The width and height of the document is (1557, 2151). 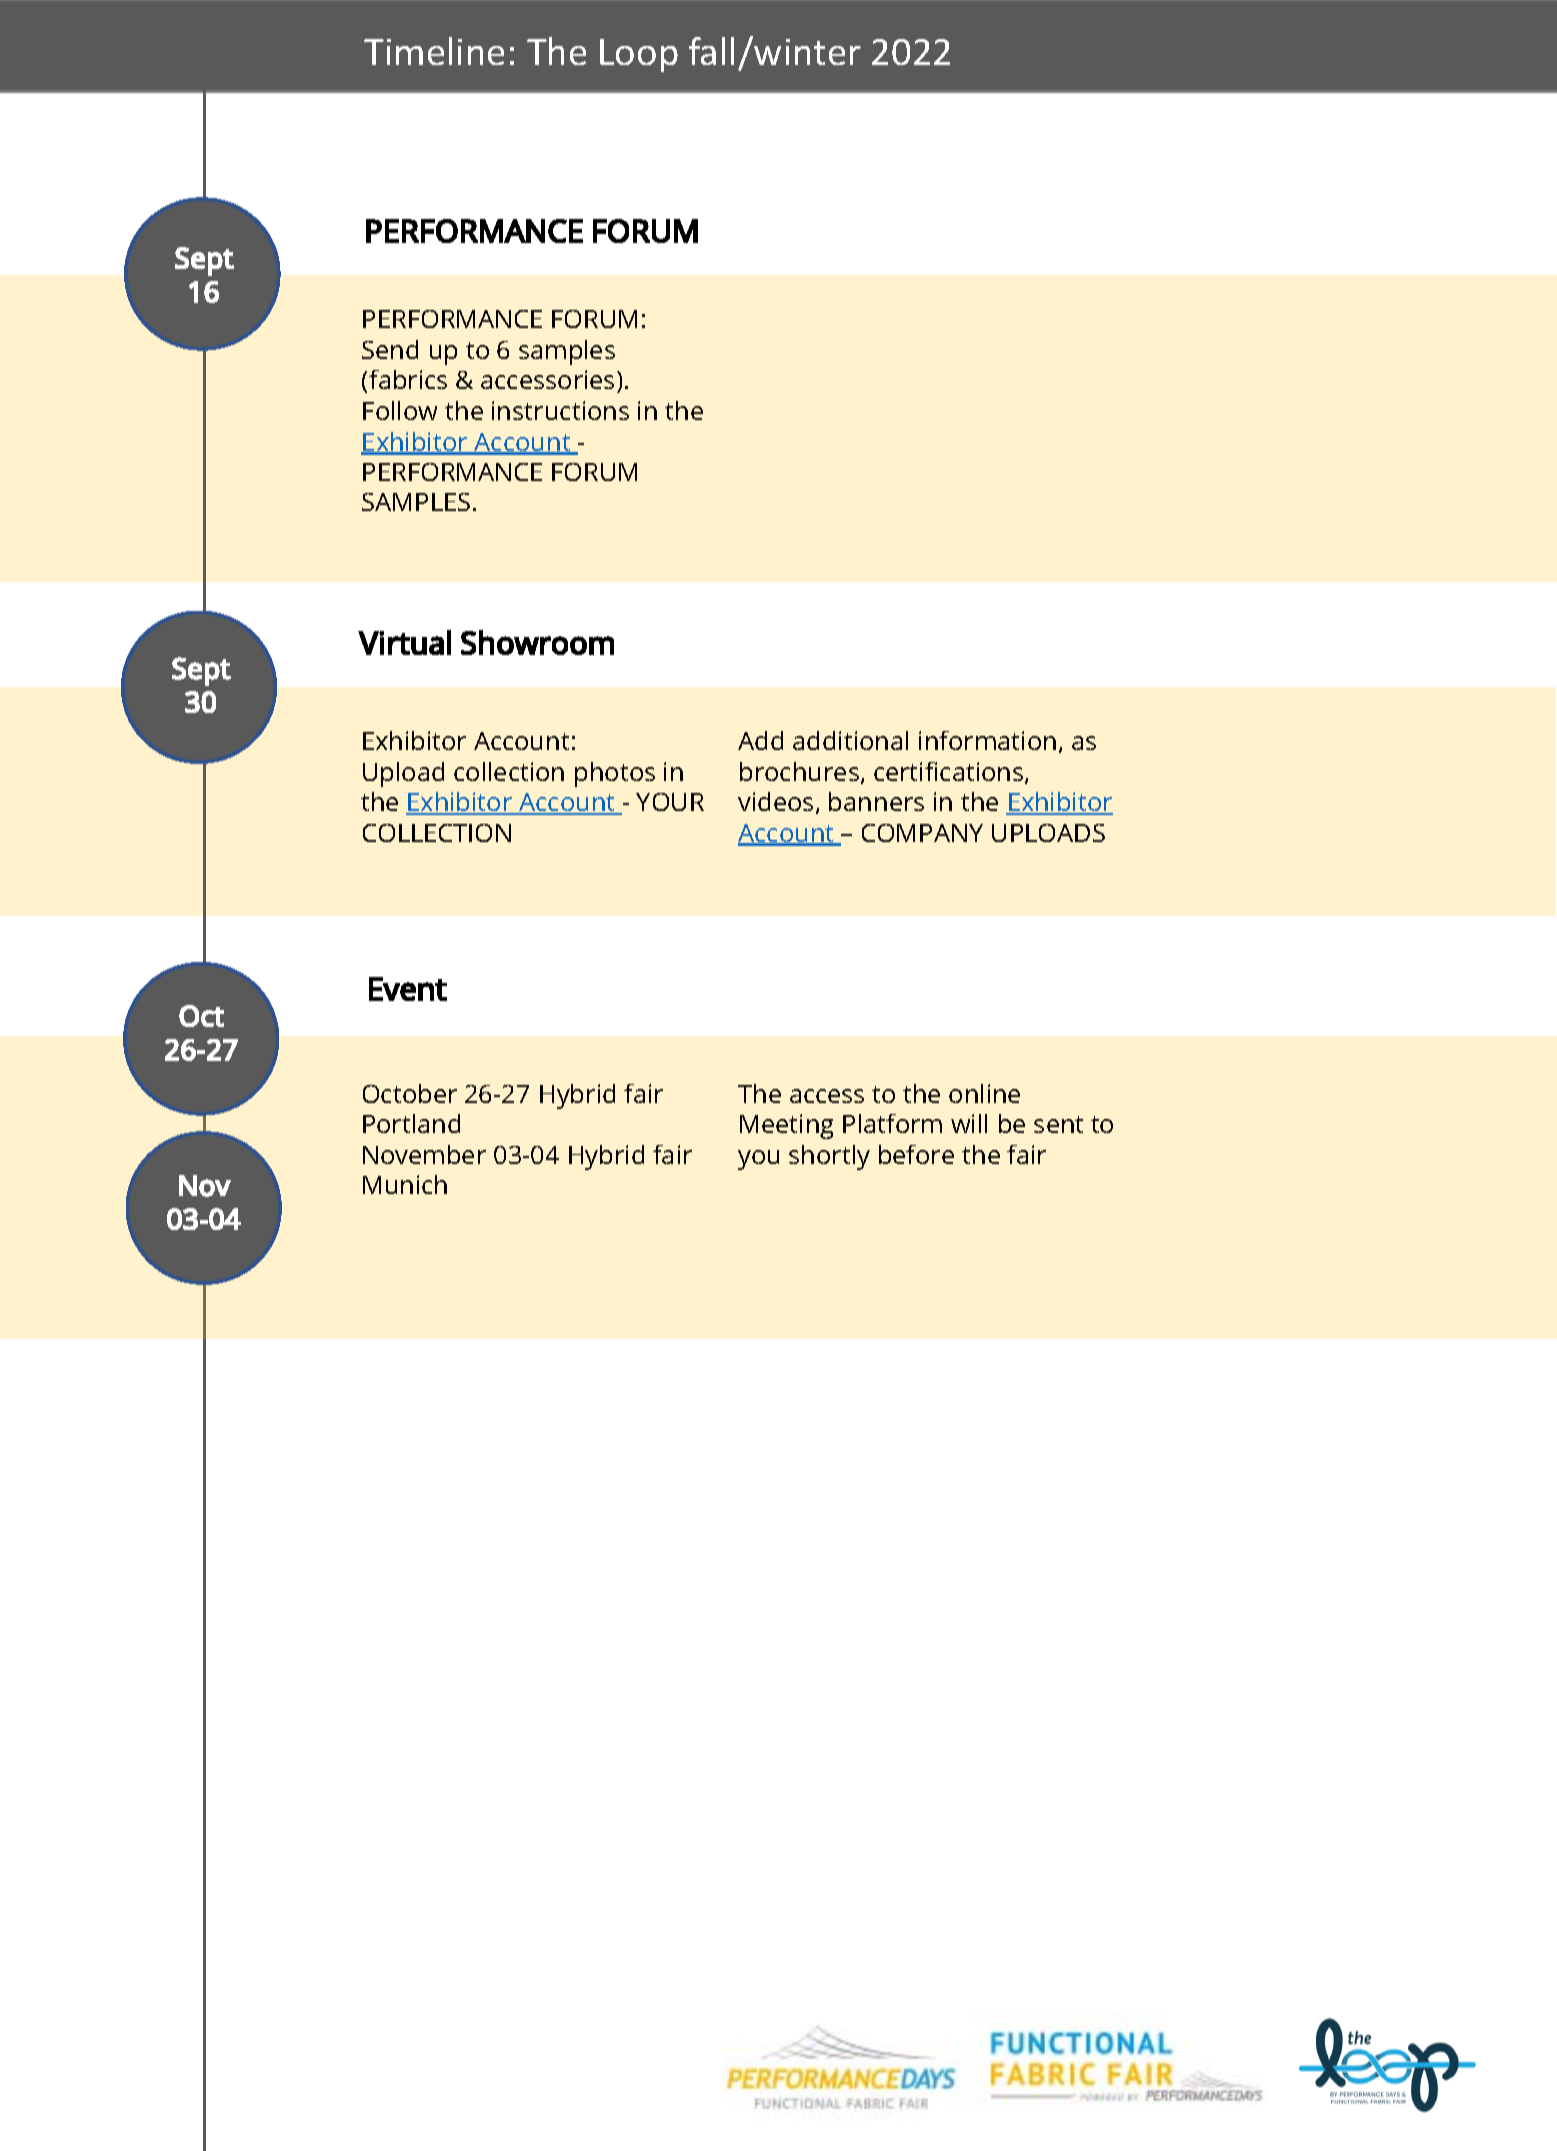 I want to click on videos, so click(x=775, y=801).
